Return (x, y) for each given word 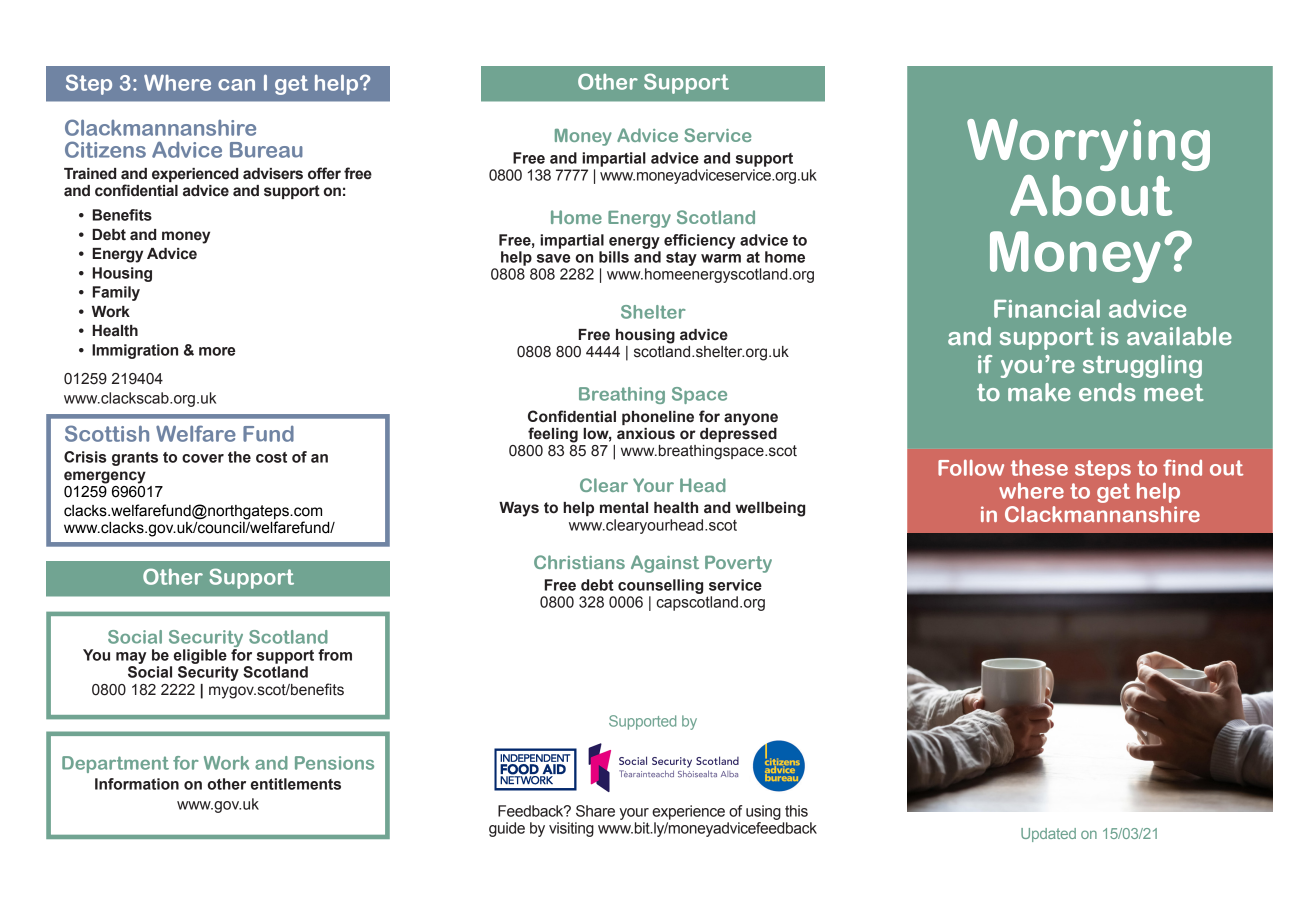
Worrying (1088, 145)
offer (324, 173)
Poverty (738, 564)
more (217, 351)
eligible (200, 656)
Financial (1047, 308)
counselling (660, 586)
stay (681, 259)
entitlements (296, 784)
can (236, 85)
